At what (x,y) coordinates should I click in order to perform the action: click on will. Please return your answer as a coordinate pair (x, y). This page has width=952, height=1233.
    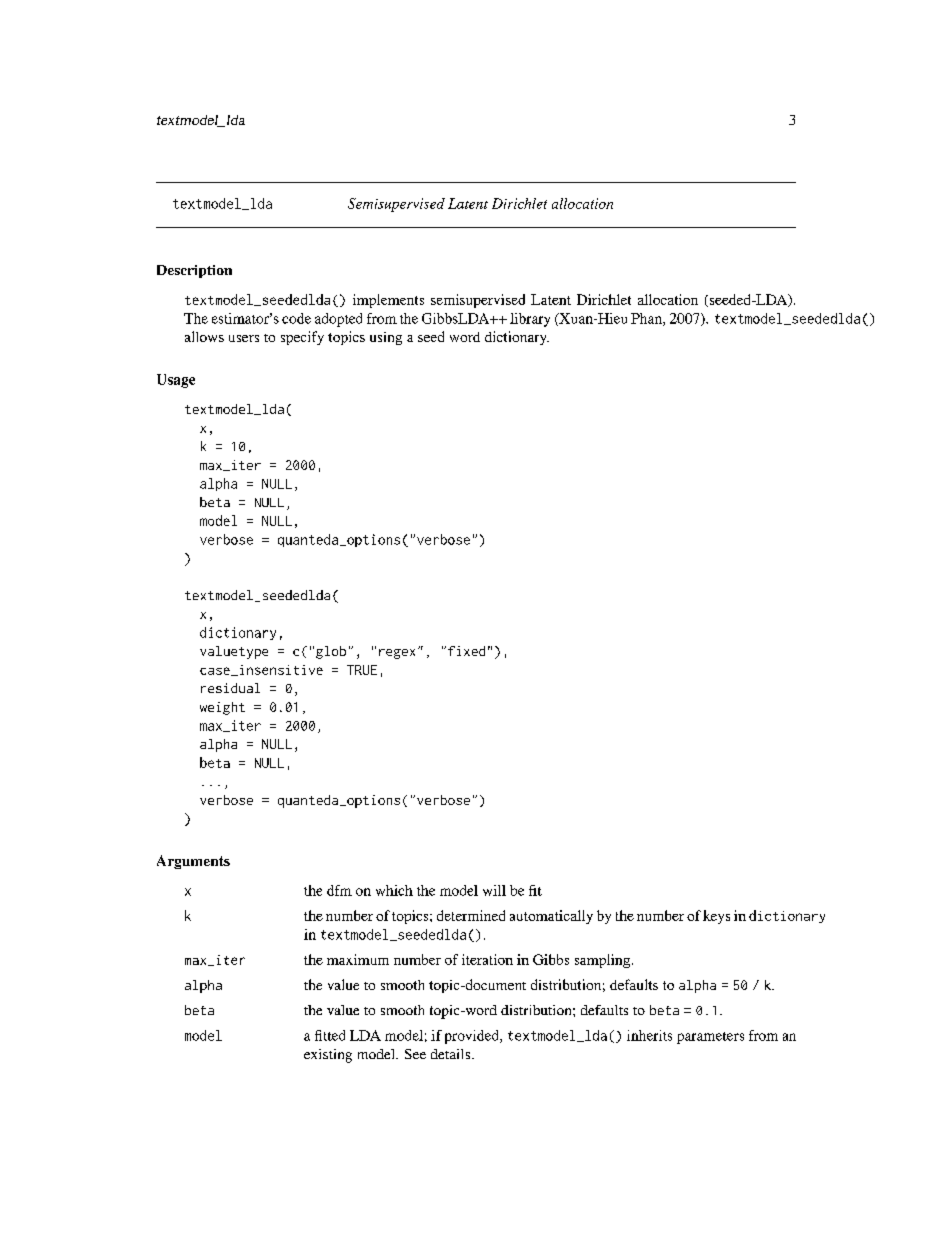
    Looking at the image, I should click on (494, 890).
